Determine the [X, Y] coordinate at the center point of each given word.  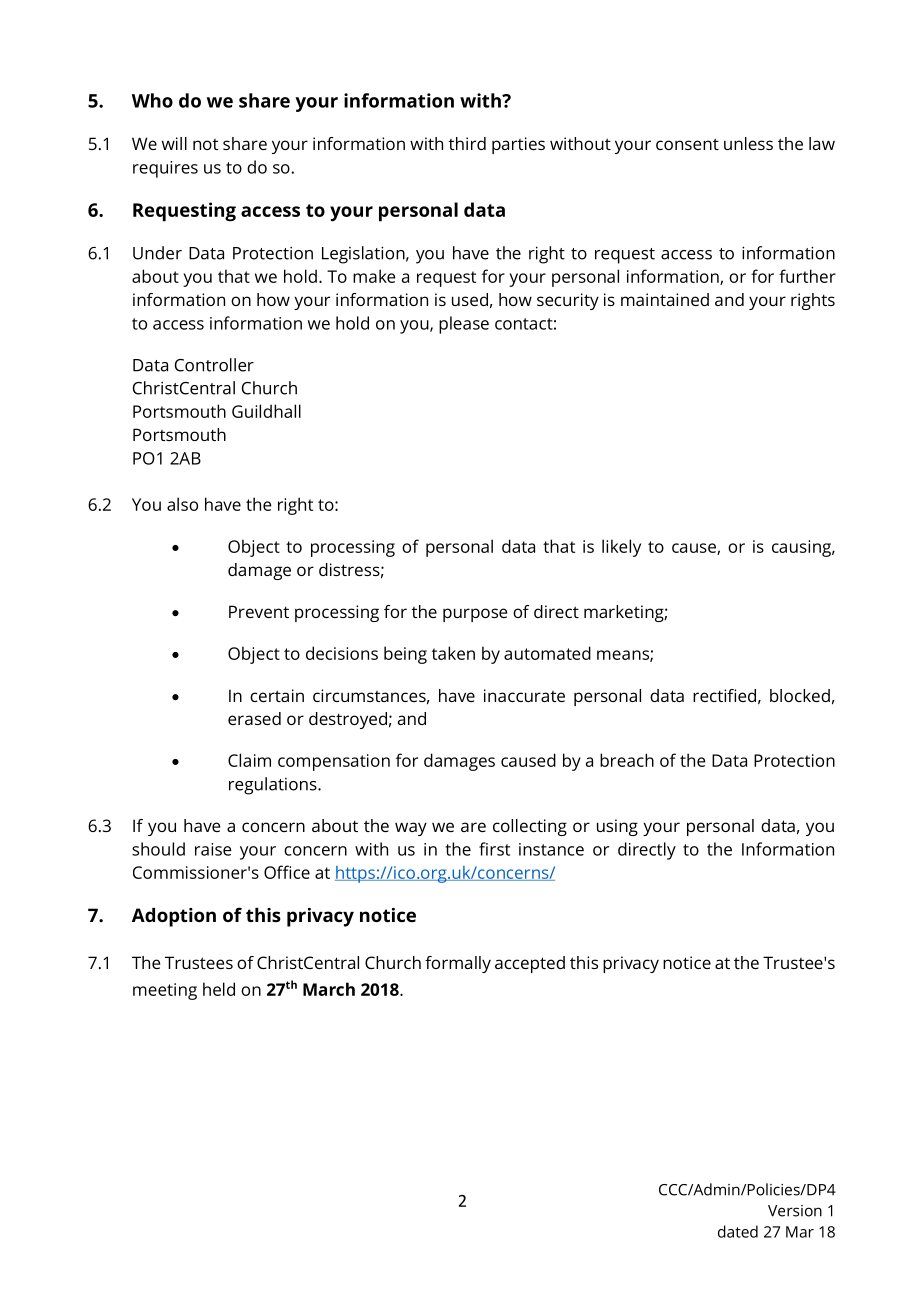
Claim [249, 760]
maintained [665, 299]
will [174, 143]
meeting [165, 991]
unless [748, 143]
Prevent [259, 611]
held [219, 989]
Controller [214, 365]
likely [621, 548]
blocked [800, 695]
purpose [475, 615]
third [467, 143]
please [464, 325]
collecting [530, 827]
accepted [530, 964]
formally [458, 964]
